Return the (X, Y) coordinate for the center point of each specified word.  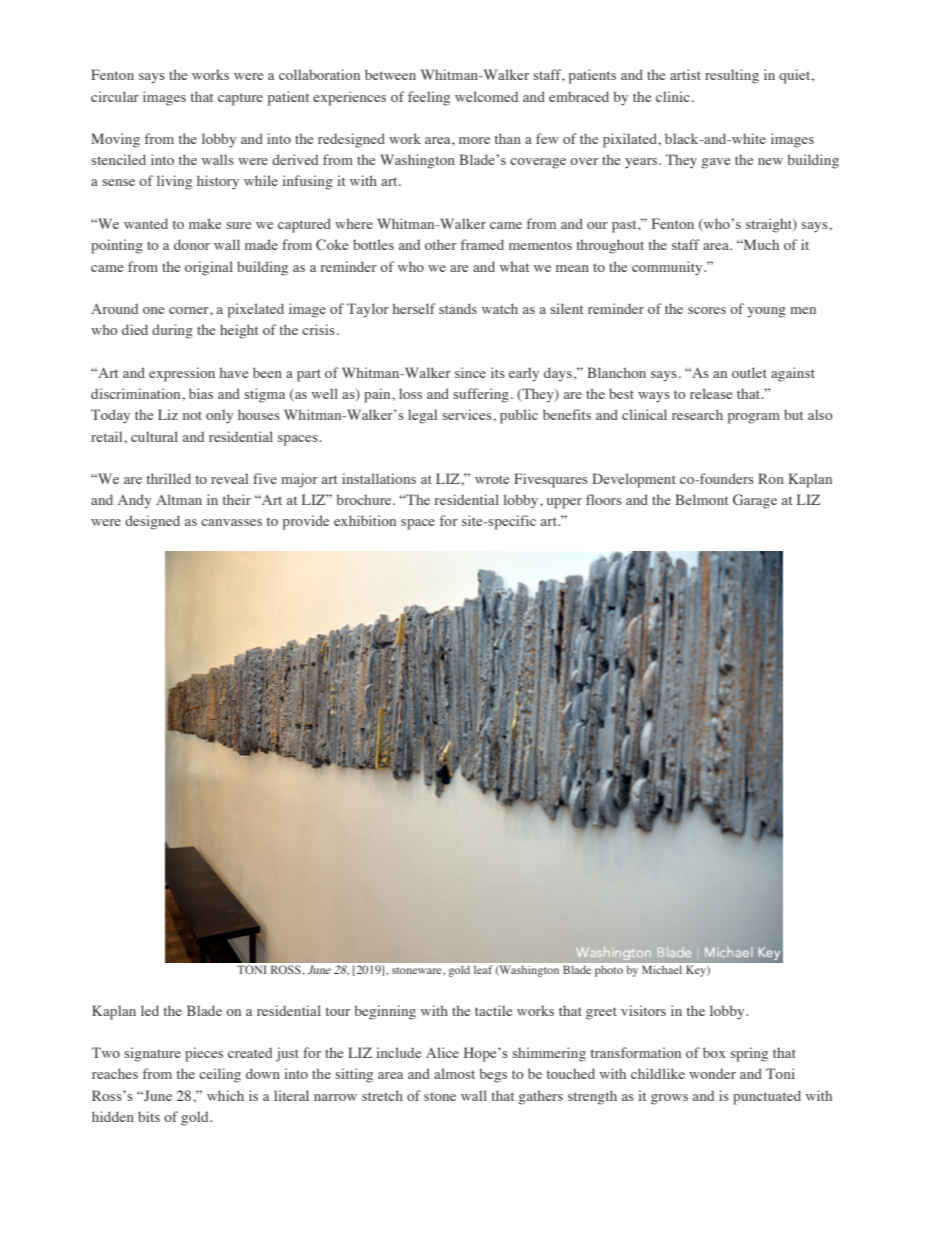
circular (115, 96)
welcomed (486, 96)
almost (454, 1073)
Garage (755, 501)
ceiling (220, 1075)
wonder (712, 1074)
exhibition (365, 520)
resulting (732, 76)
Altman (179, 499)
